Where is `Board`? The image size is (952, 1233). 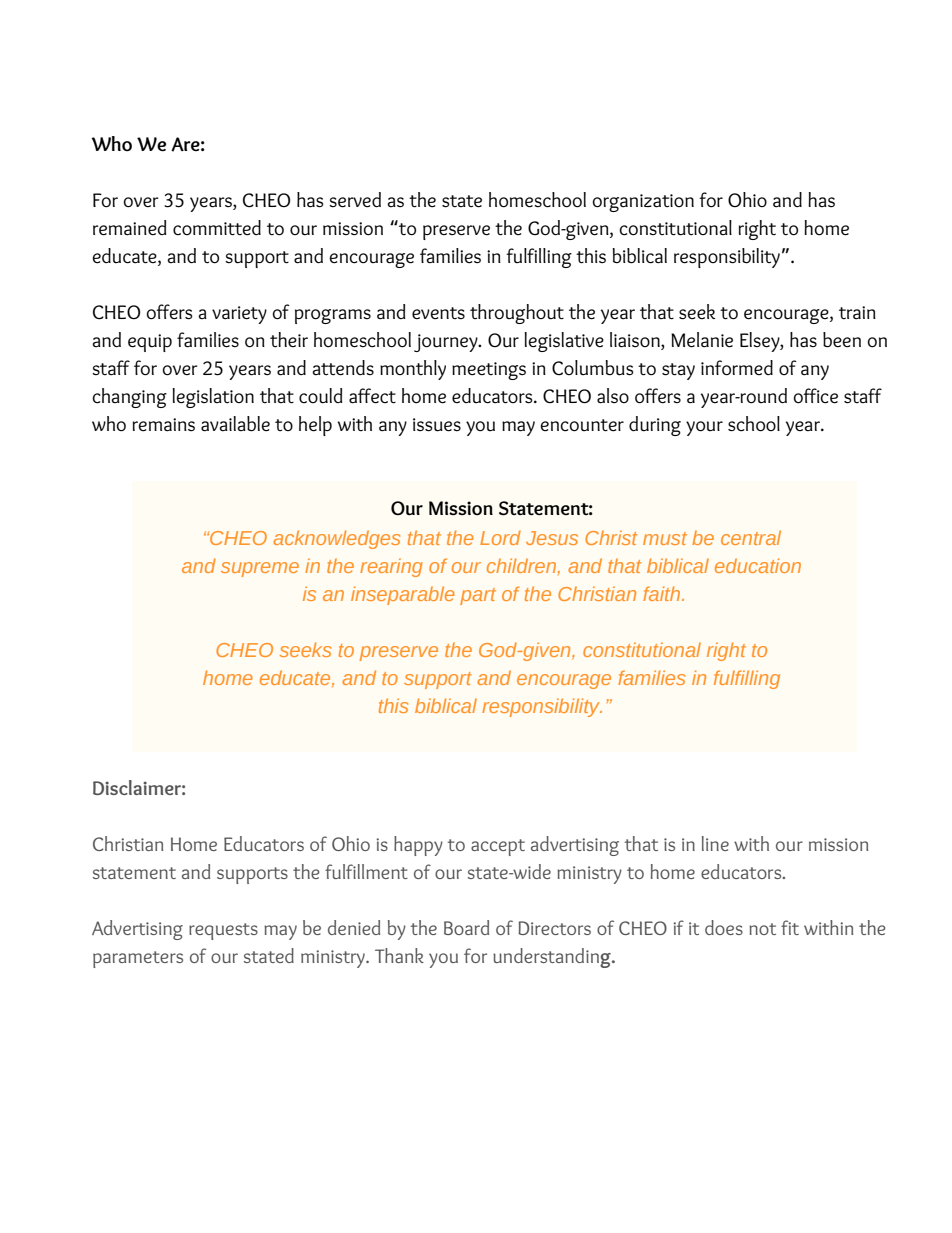 Board is located at coordinates (466, 927).
